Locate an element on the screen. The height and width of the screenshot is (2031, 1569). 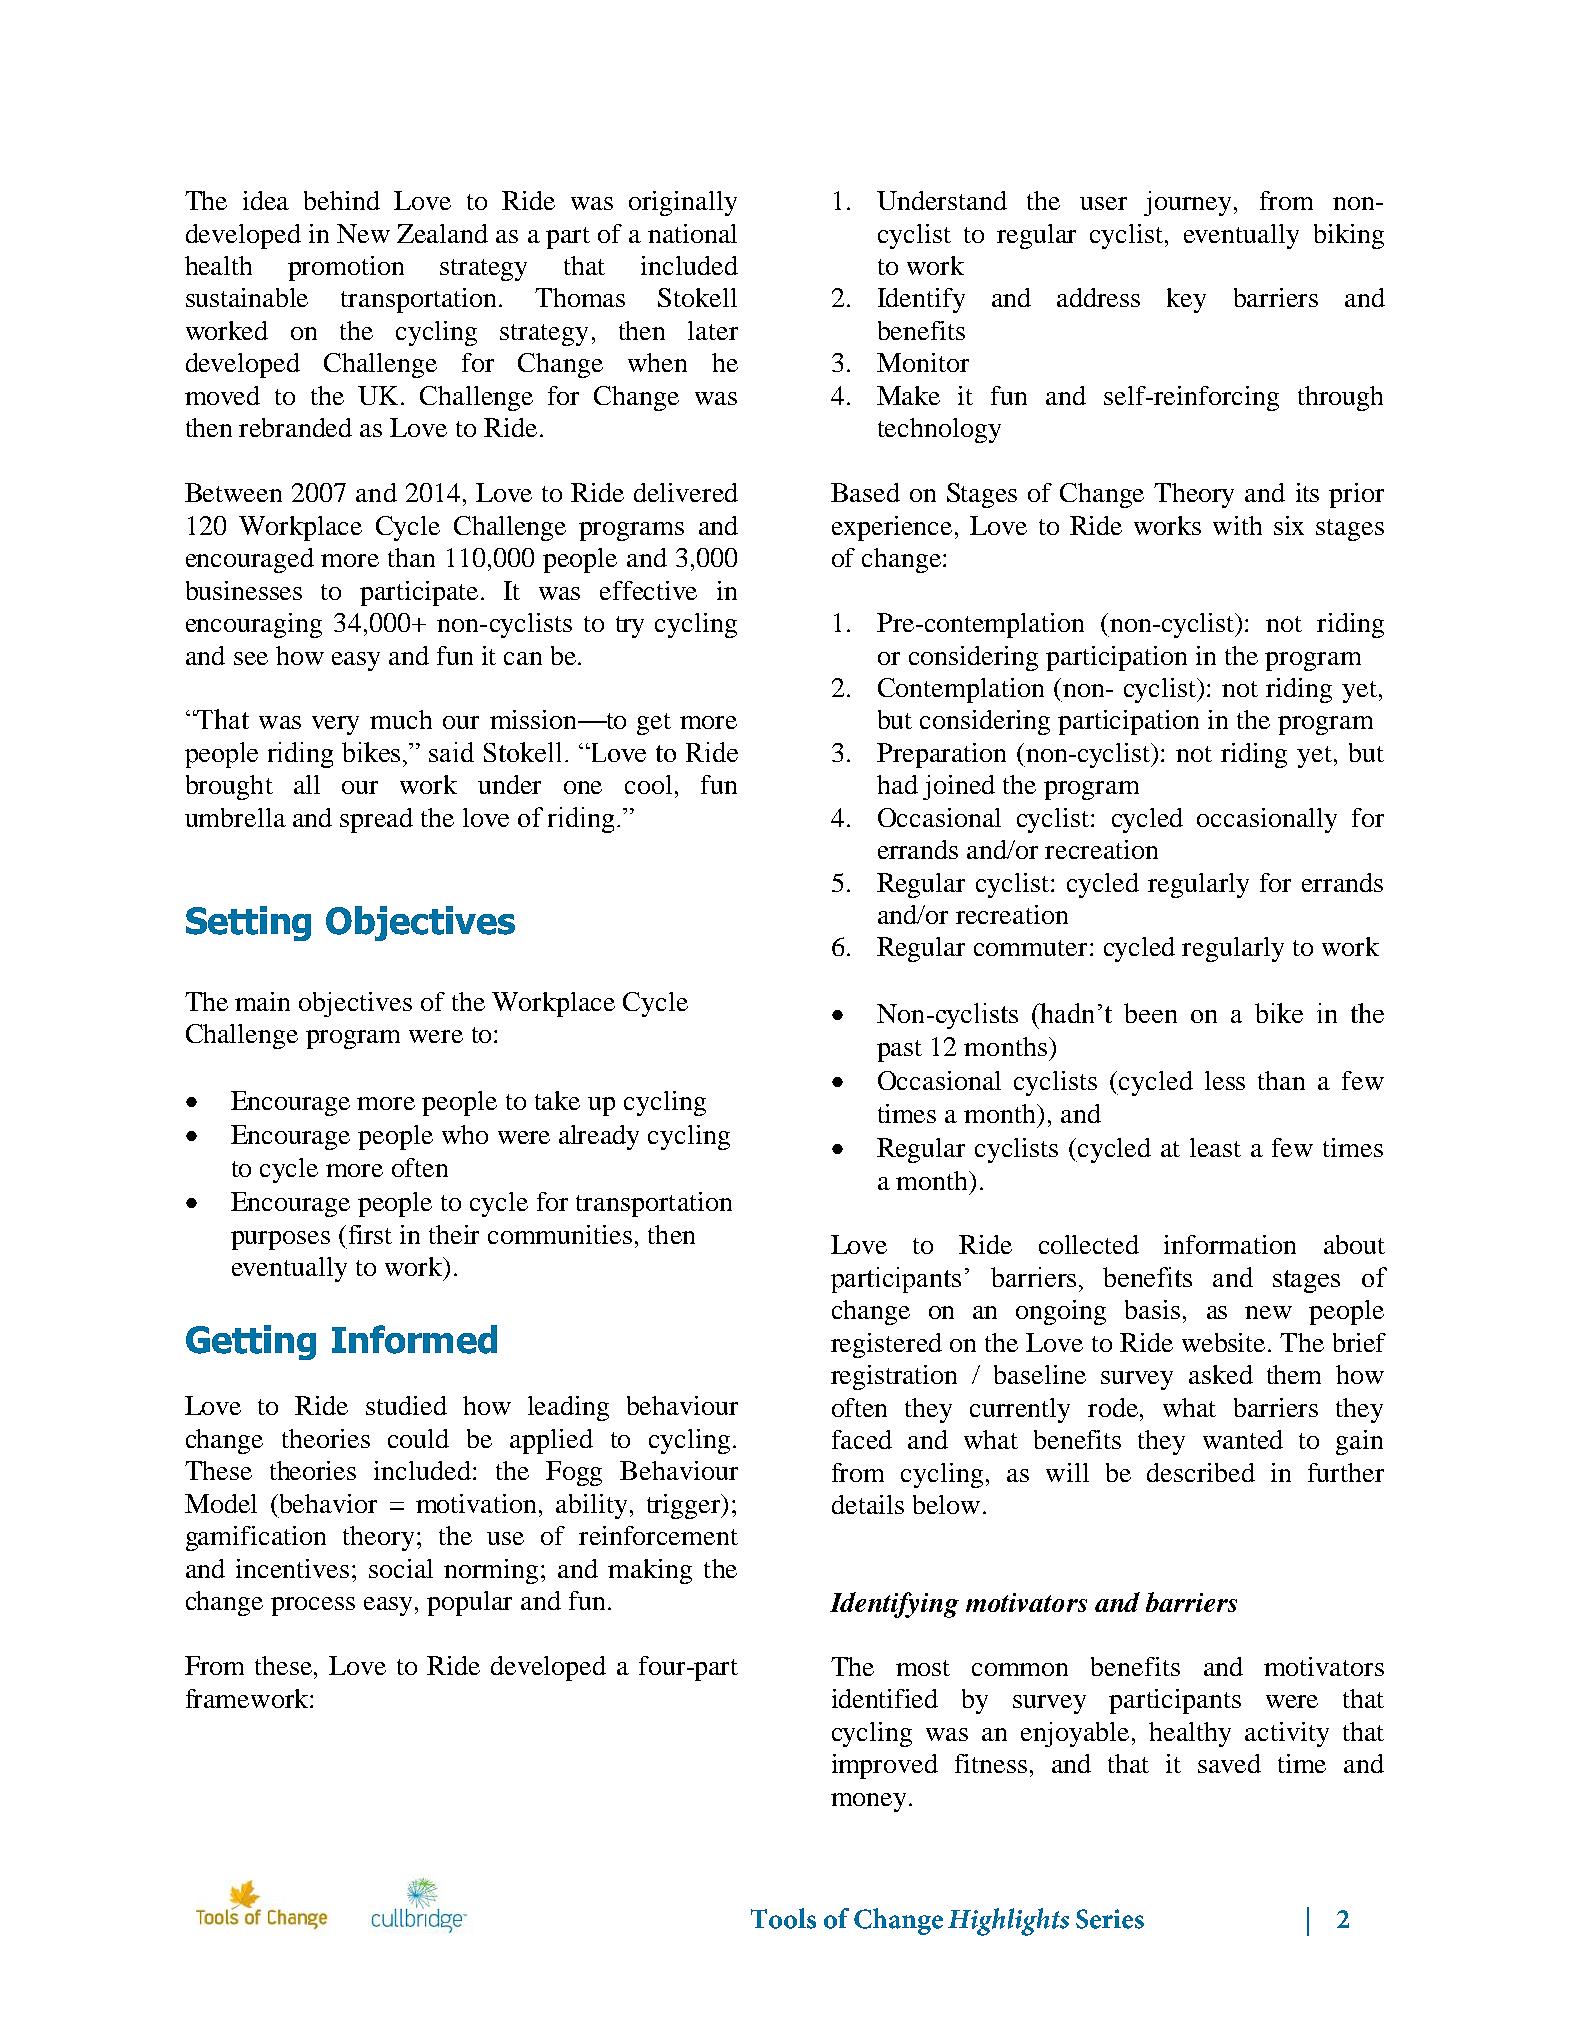
main is located at coordinates (262, 1001).
